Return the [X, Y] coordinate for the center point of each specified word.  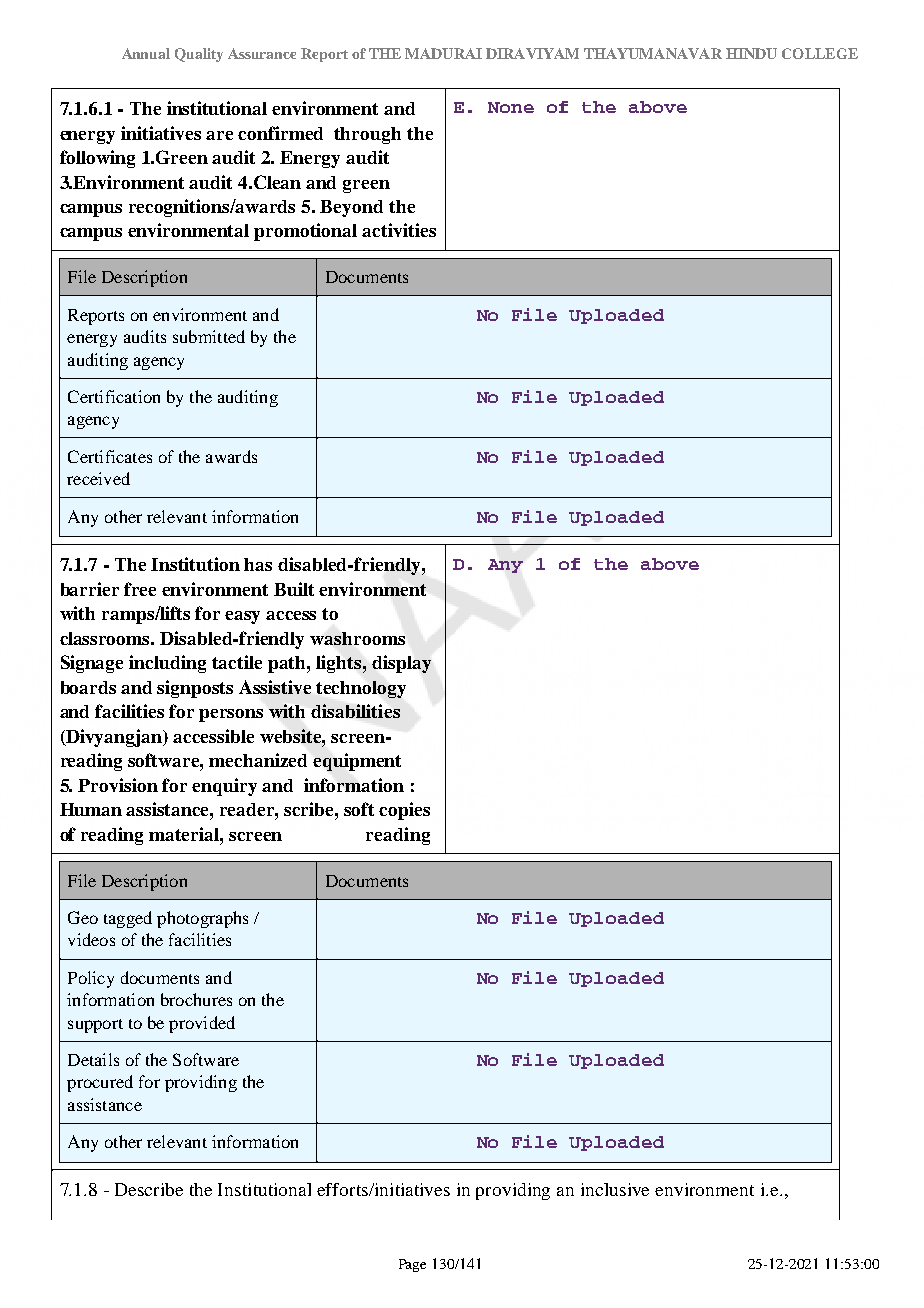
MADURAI [443, 53]
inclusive [615, 1189]
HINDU [751, 53]
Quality [199, 55]
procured [100, 1083]
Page [412, 1265]
